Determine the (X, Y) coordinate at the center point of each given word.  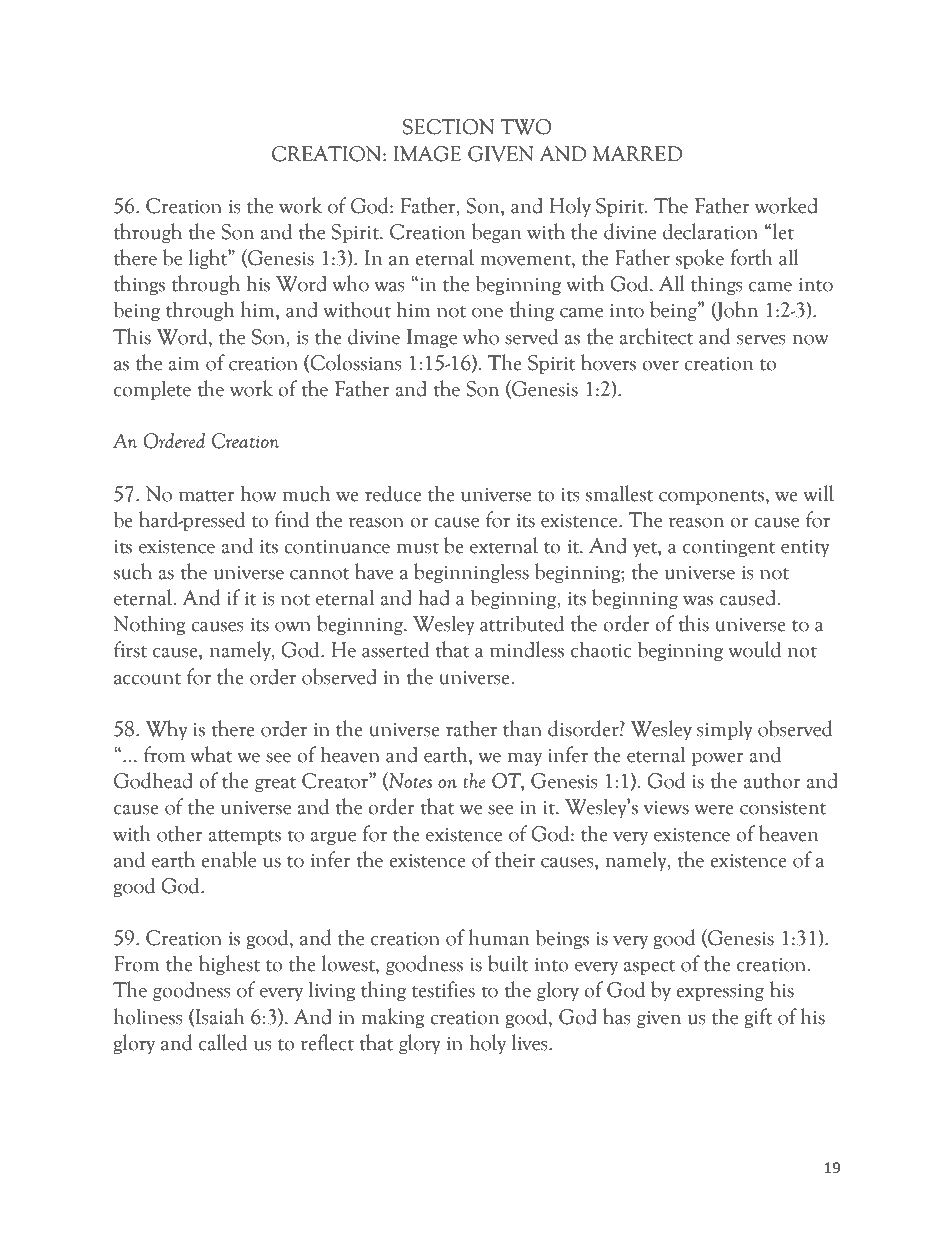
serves (761, 339)
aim (184, 364)
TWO (526, 127)
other (180, 833)
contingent (729, 548)
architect (656, 336)
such (133, 571)
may (525, 759)
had (434, 597)
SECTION (448, 127)
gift (758, 1018)
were (714, 809)
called (223, 1042)
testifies (443, 989)
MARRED (637, 153)
